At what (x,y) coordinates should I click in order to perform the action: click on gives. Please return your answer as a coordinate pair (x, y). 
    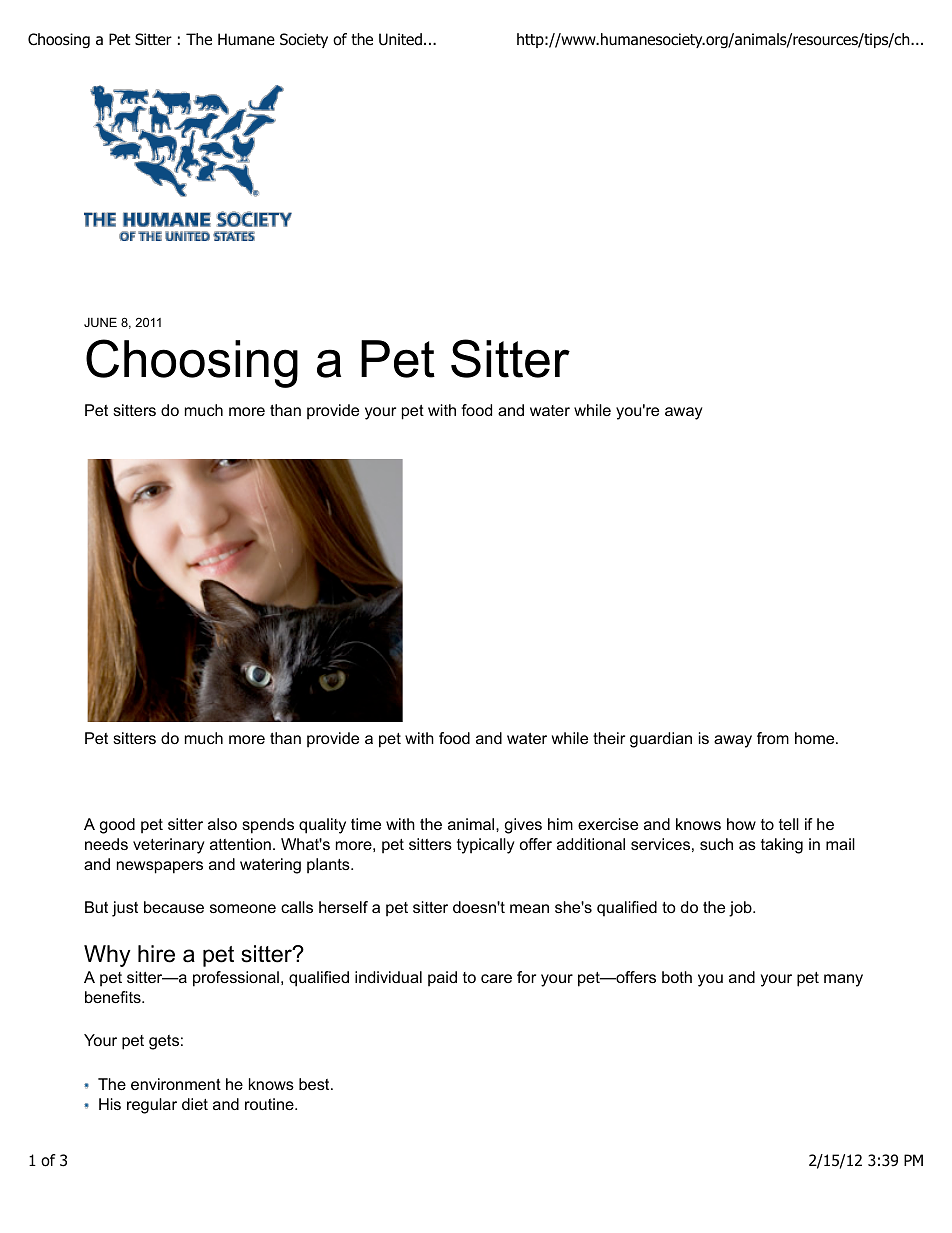
    Looking at the image, I should click on (523, 826).
